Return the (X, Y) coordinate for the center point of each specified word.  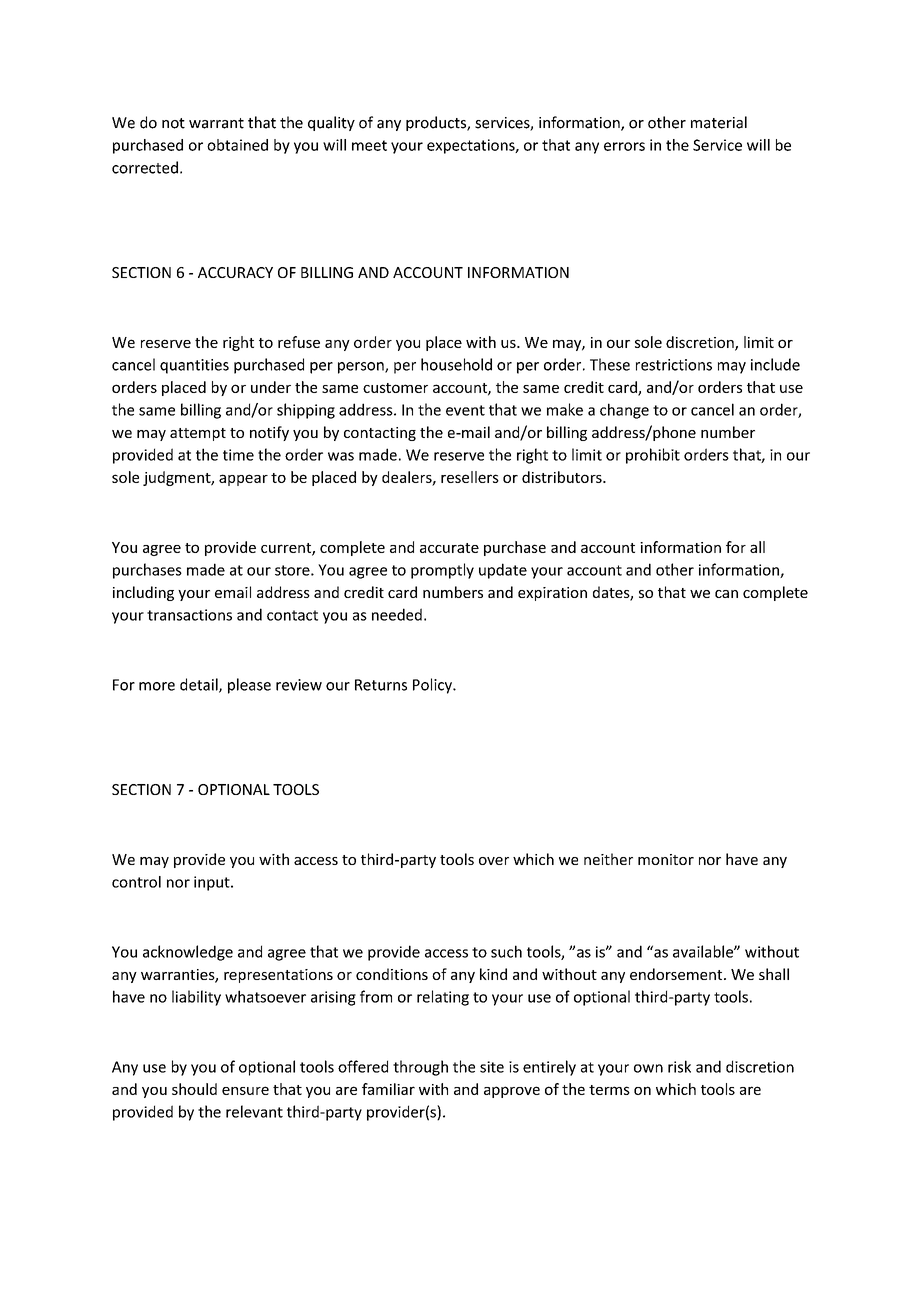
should (194, 1089)
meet (369, 145)
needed (397, 614)
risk (679, 1066)
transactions (189, 615)
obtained (237, 145)
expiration (552, 594)
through (420, 1068)
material (719, 122)
